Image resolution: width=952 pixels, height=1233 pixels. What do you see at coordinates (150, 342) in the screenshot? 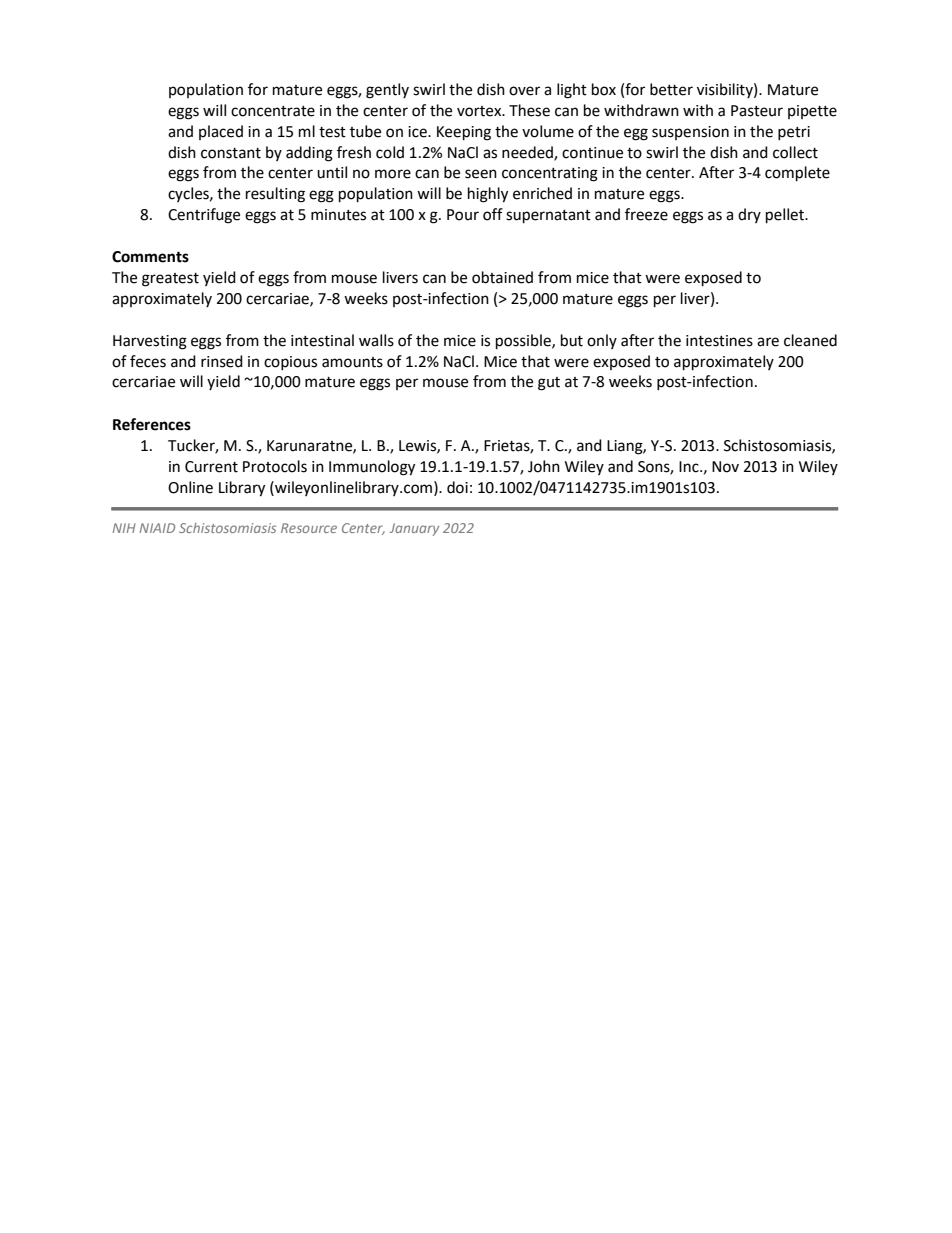
I see `Harvesting` at bounding box center [150, 342].
